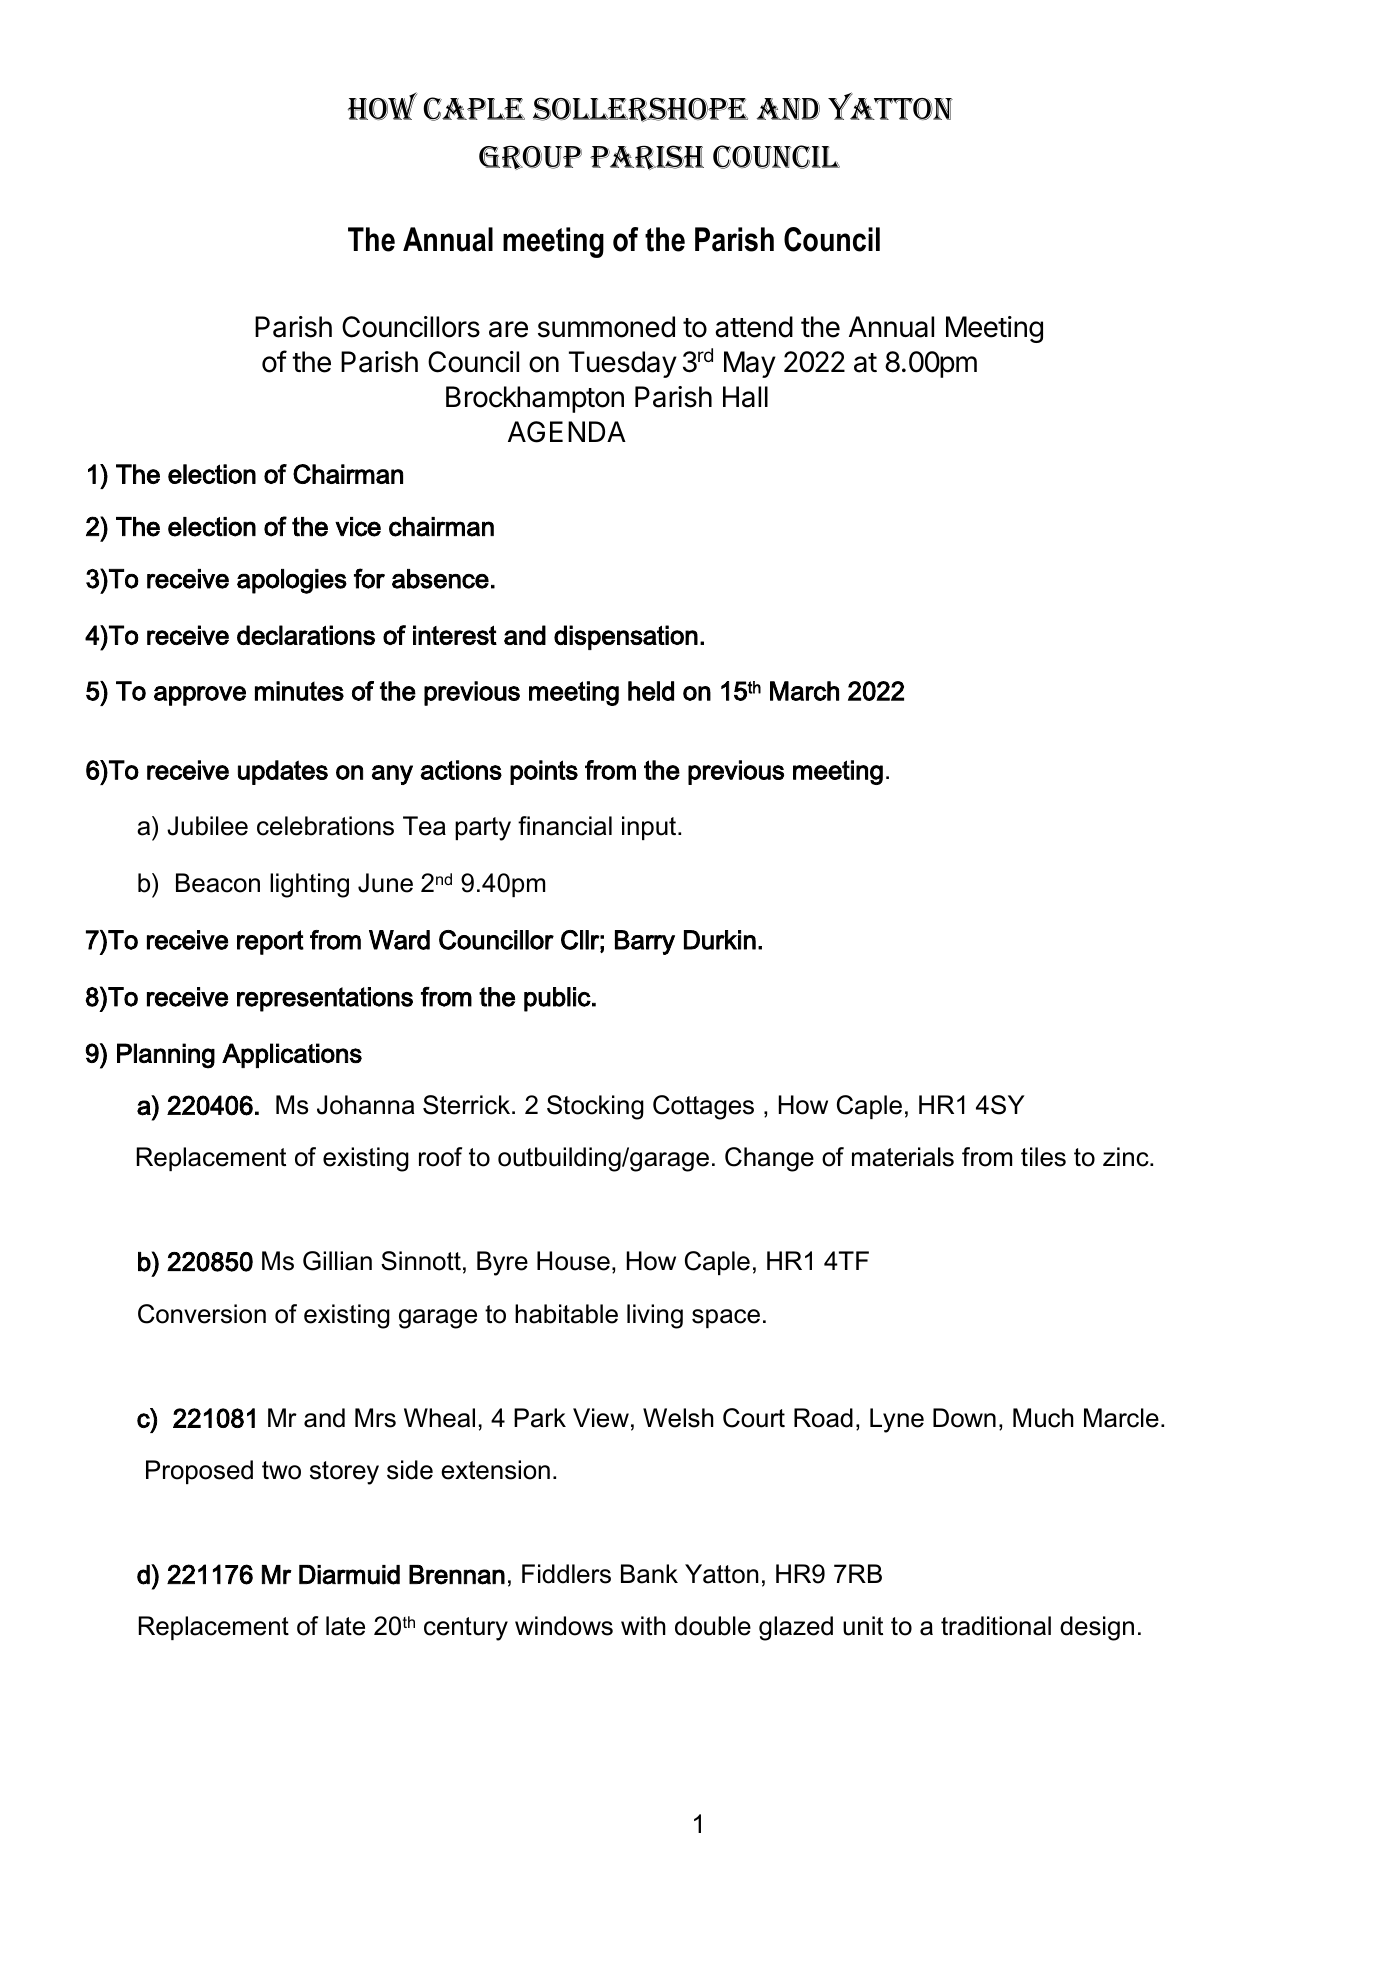 Image resolution: width=1396 pixels, height=1975 pixels. Describe the element at coordinates (337, 1261) in the screenshot. I see `Gillian` at that location.
